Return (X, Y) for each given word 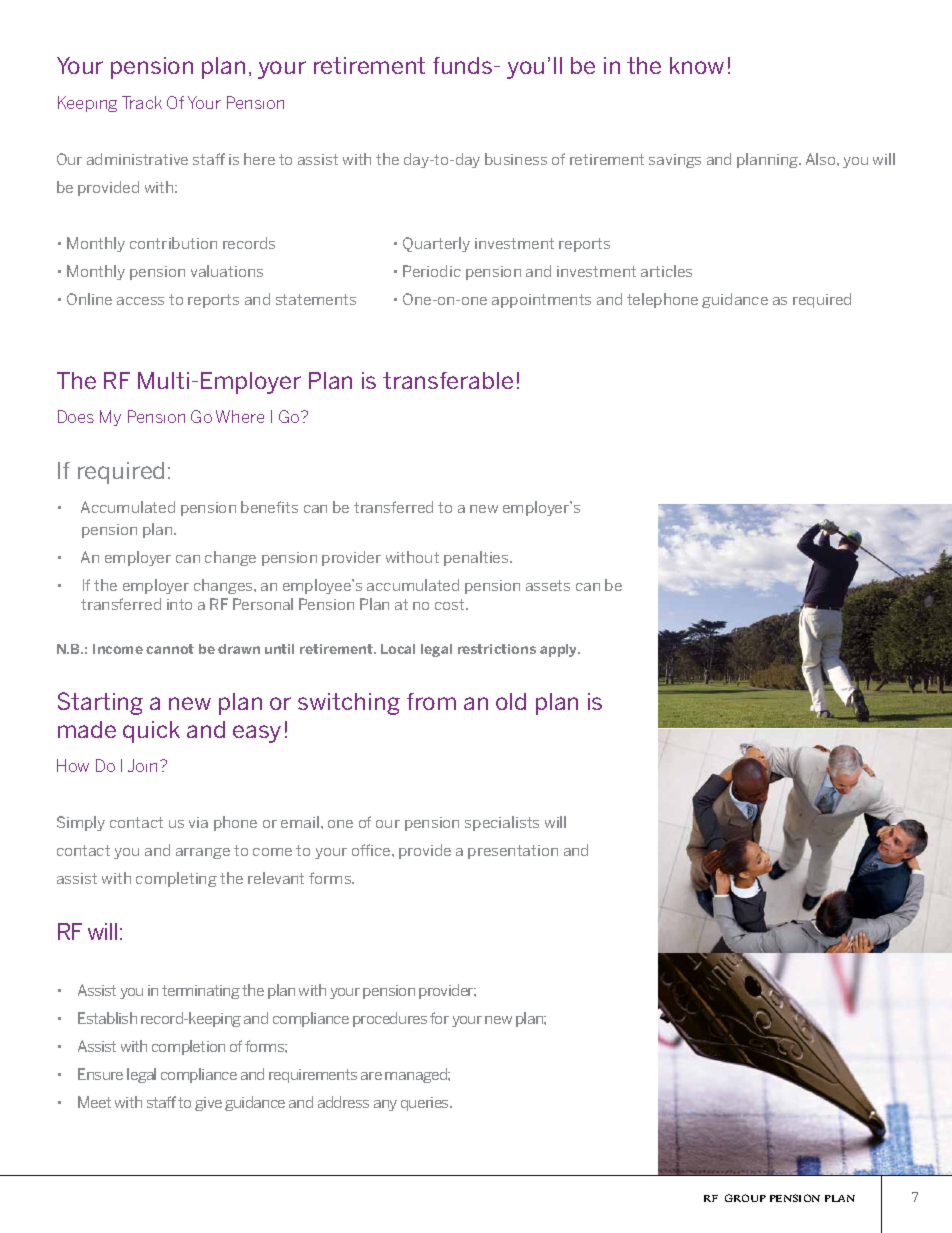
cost (451, 604)
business (516, 159)
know (697, 65)
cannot (170, 649)
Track (142, 102)
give (208, 1104)
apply (560, 650)
